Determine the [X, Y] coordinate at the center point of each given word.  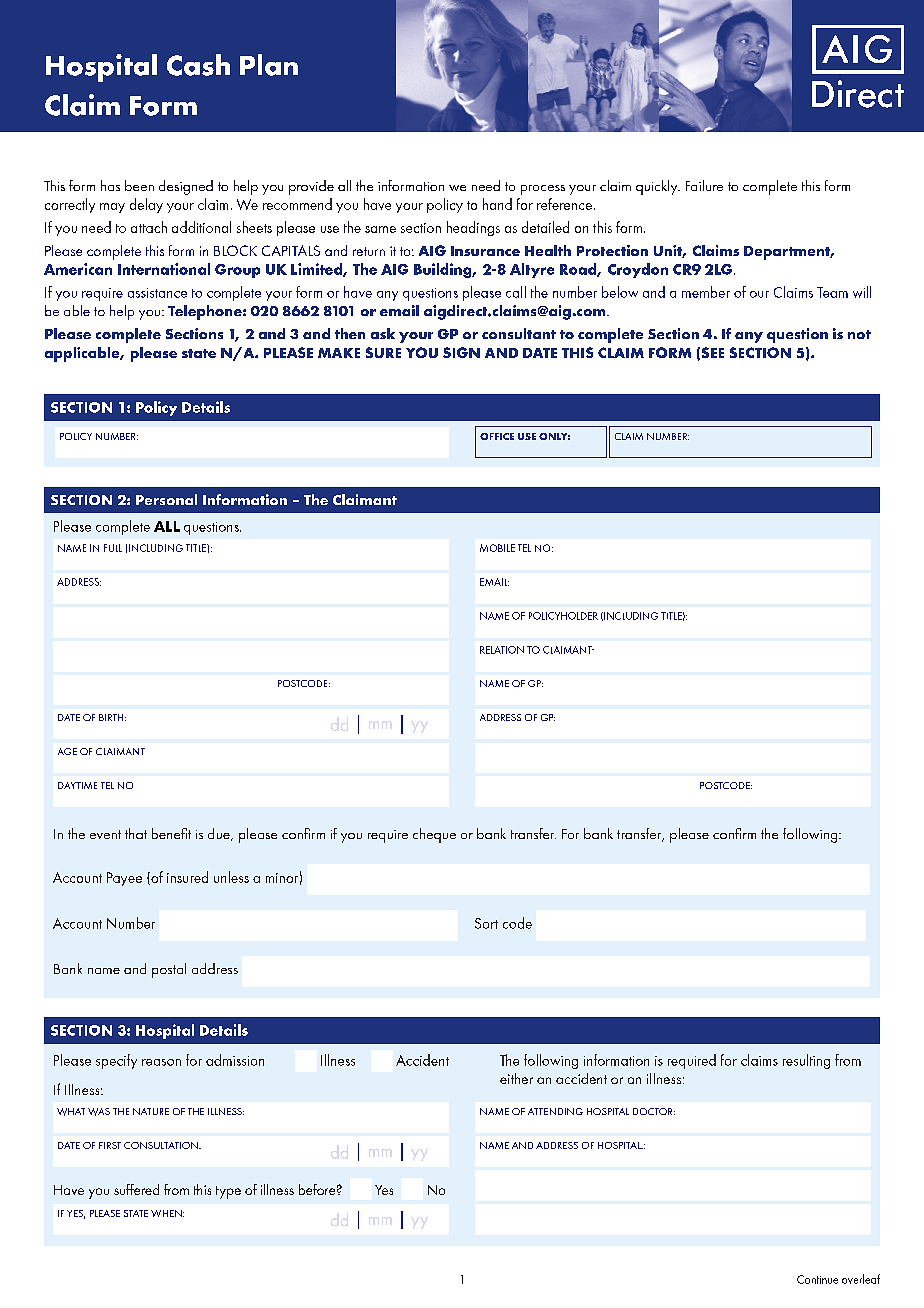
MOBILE [497, 548]
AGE [67, 751]
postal [169, 970]
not [859, 334]
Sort [486, 923]
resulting [806, 1061]
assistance [157, 293]
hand [497, 204]
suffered [136, 1189]
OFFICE [497, 436]
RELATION [502, 650]
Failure [704, 185]
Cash [198, 65]
